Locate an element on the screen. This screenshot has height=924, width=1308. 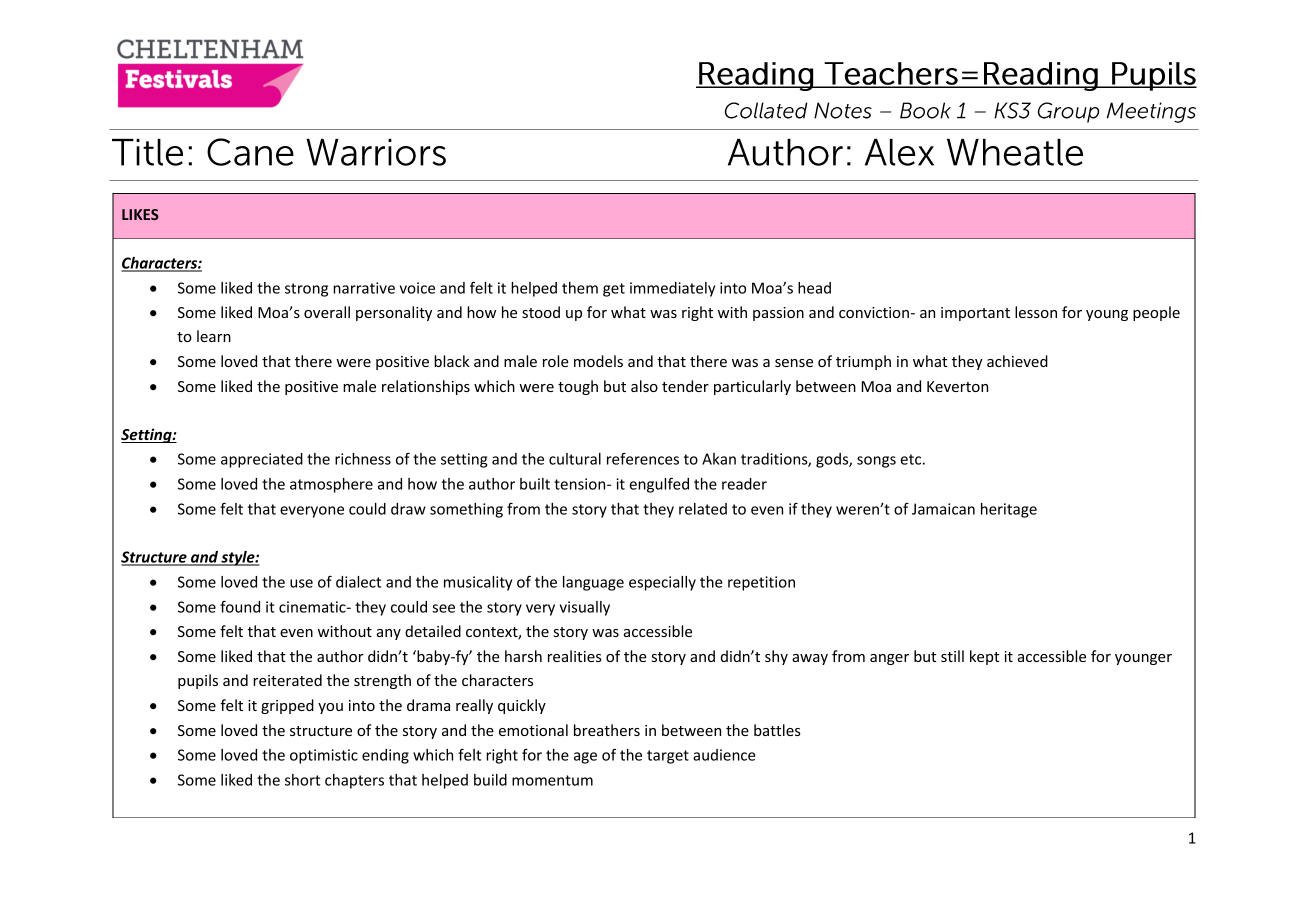
lesson is located at coordinates (1036, 312).
